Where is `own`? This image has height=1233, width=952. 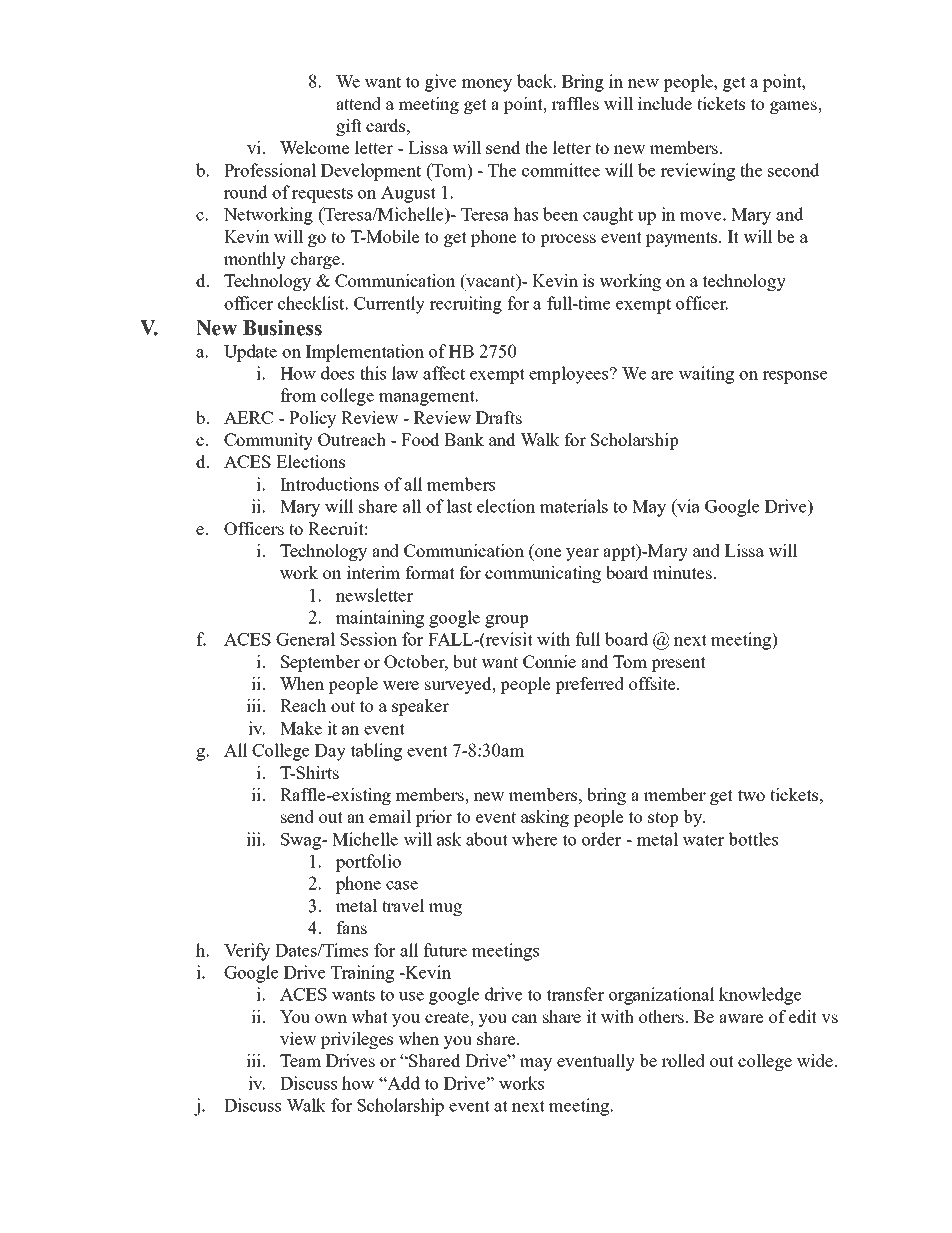 own is located at coordinates (331, 1018).
